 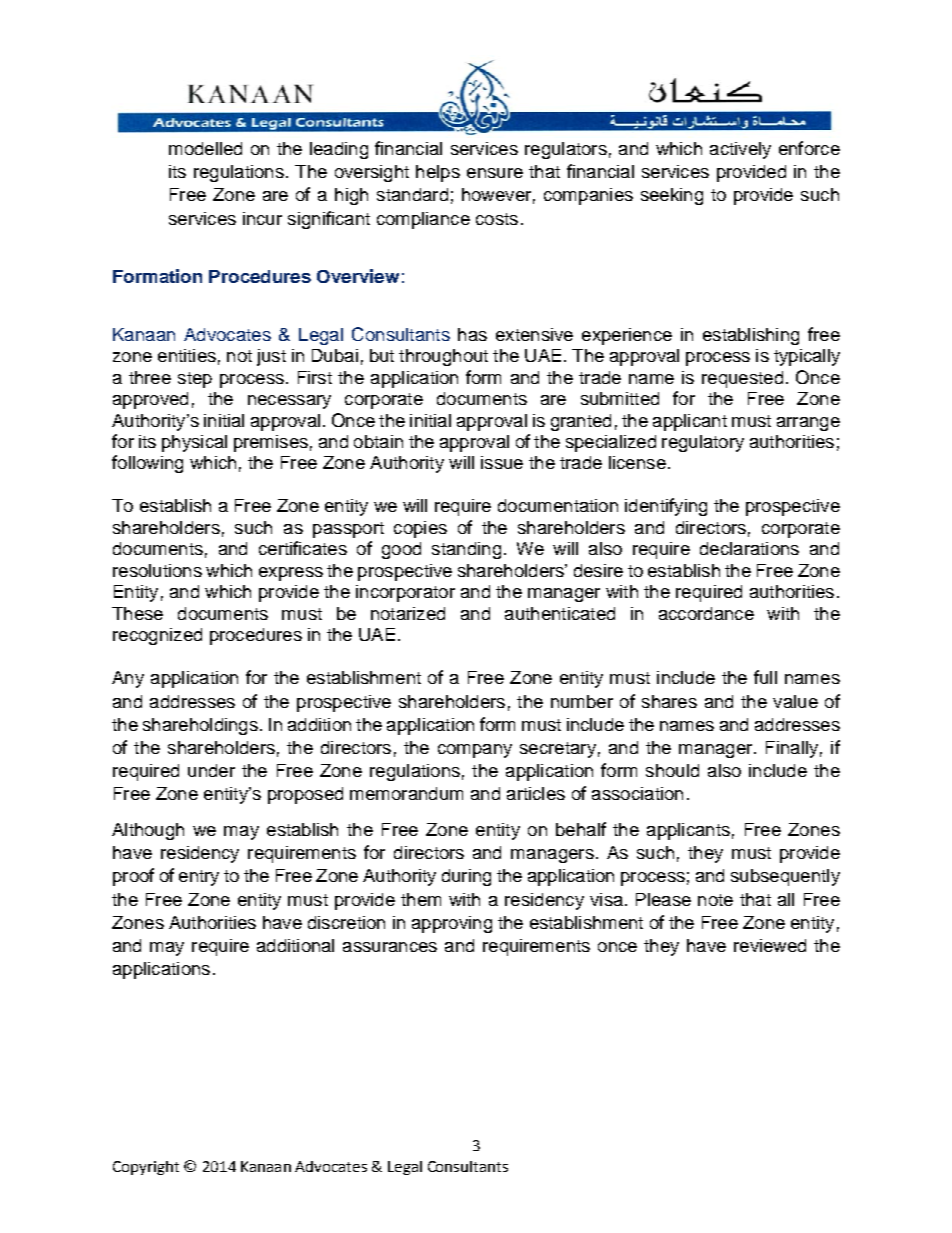 What do you see at coordinates (390, 947) in the screenshot?
I see `assurances` at bounding box center [390, 947].
